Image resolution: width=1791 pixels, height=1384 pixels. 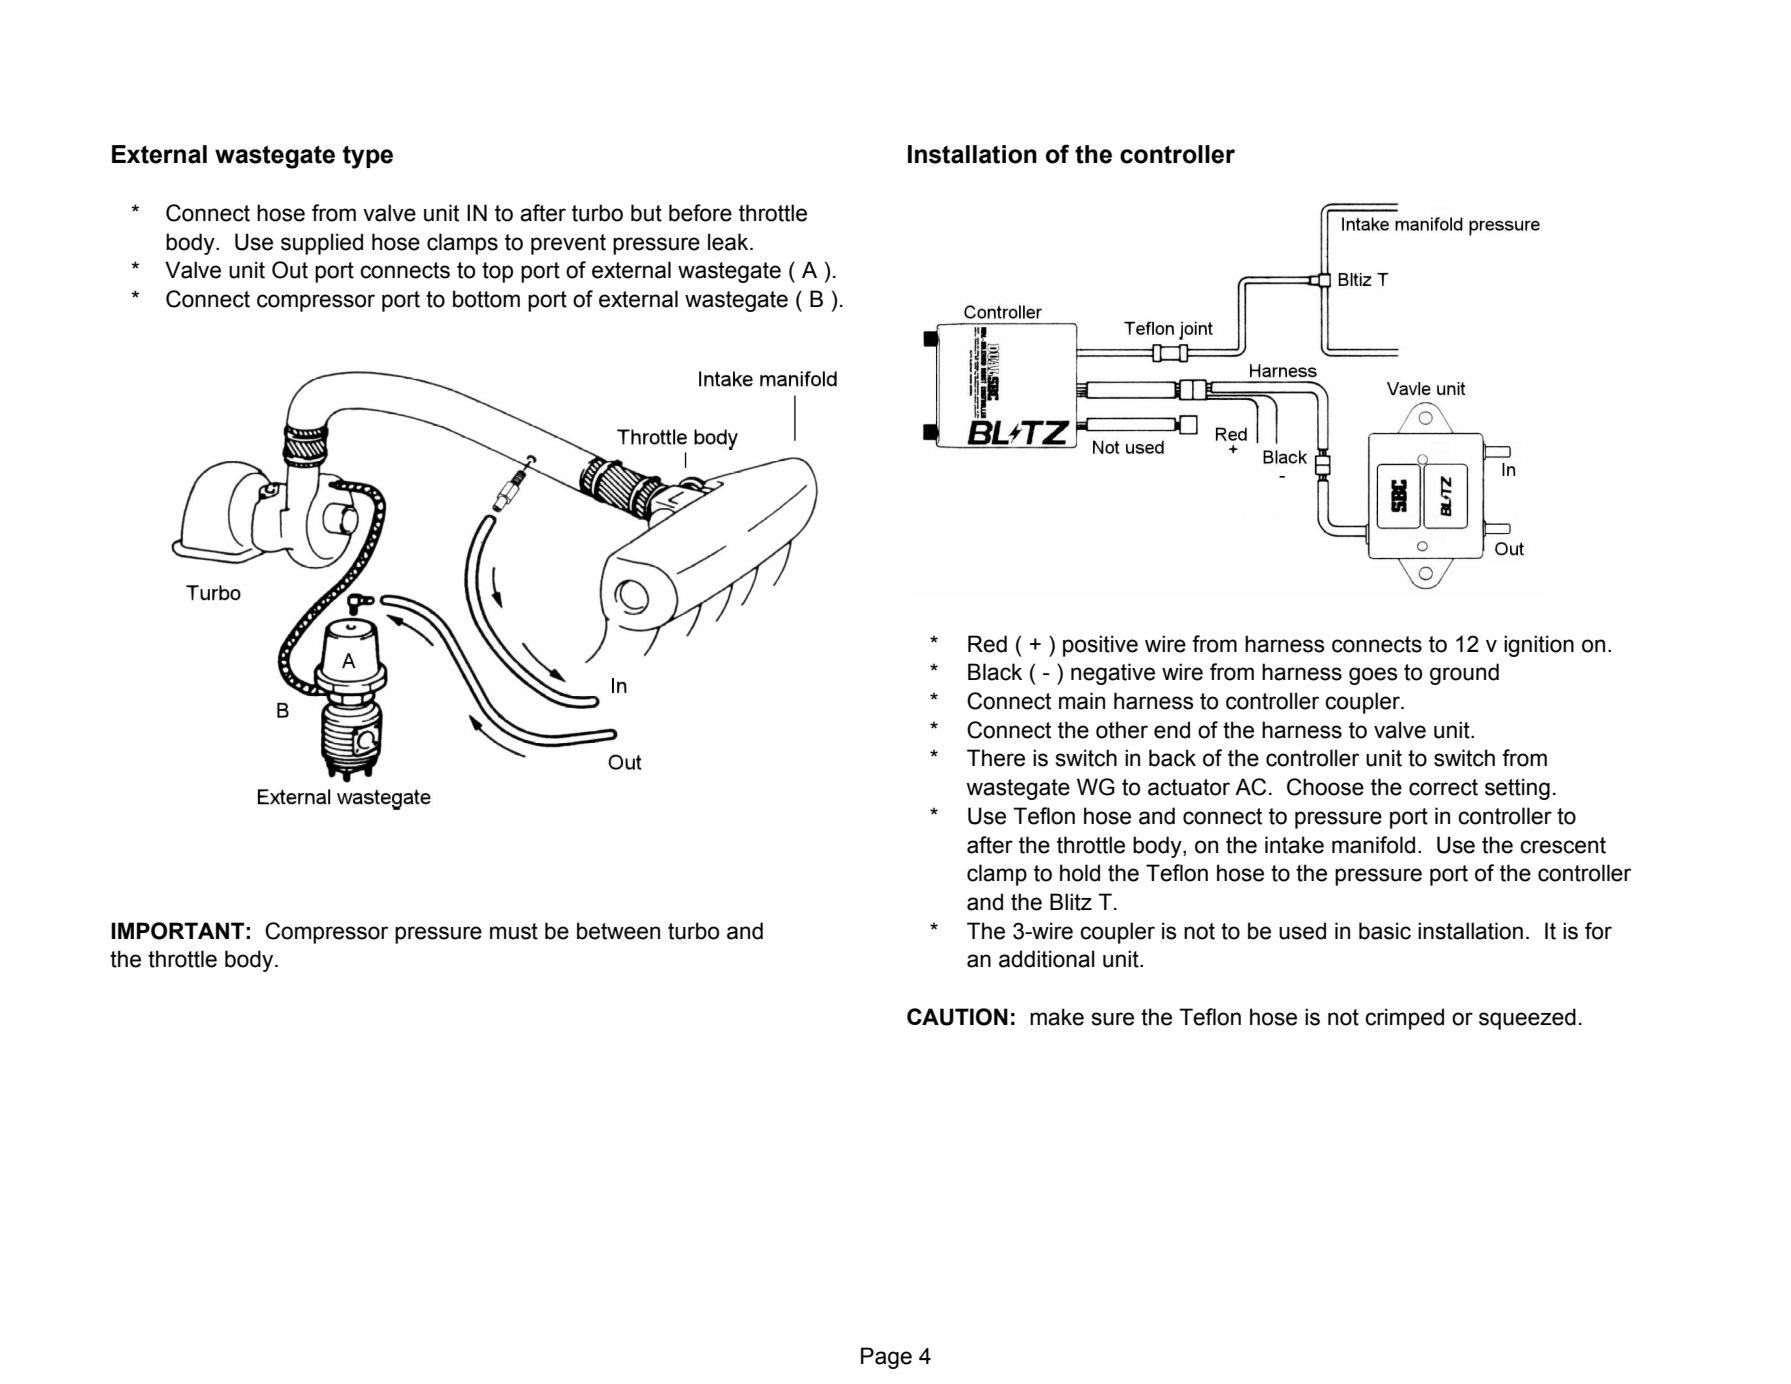 I want to click on CAUTION, so click(x=957, y=1017).
